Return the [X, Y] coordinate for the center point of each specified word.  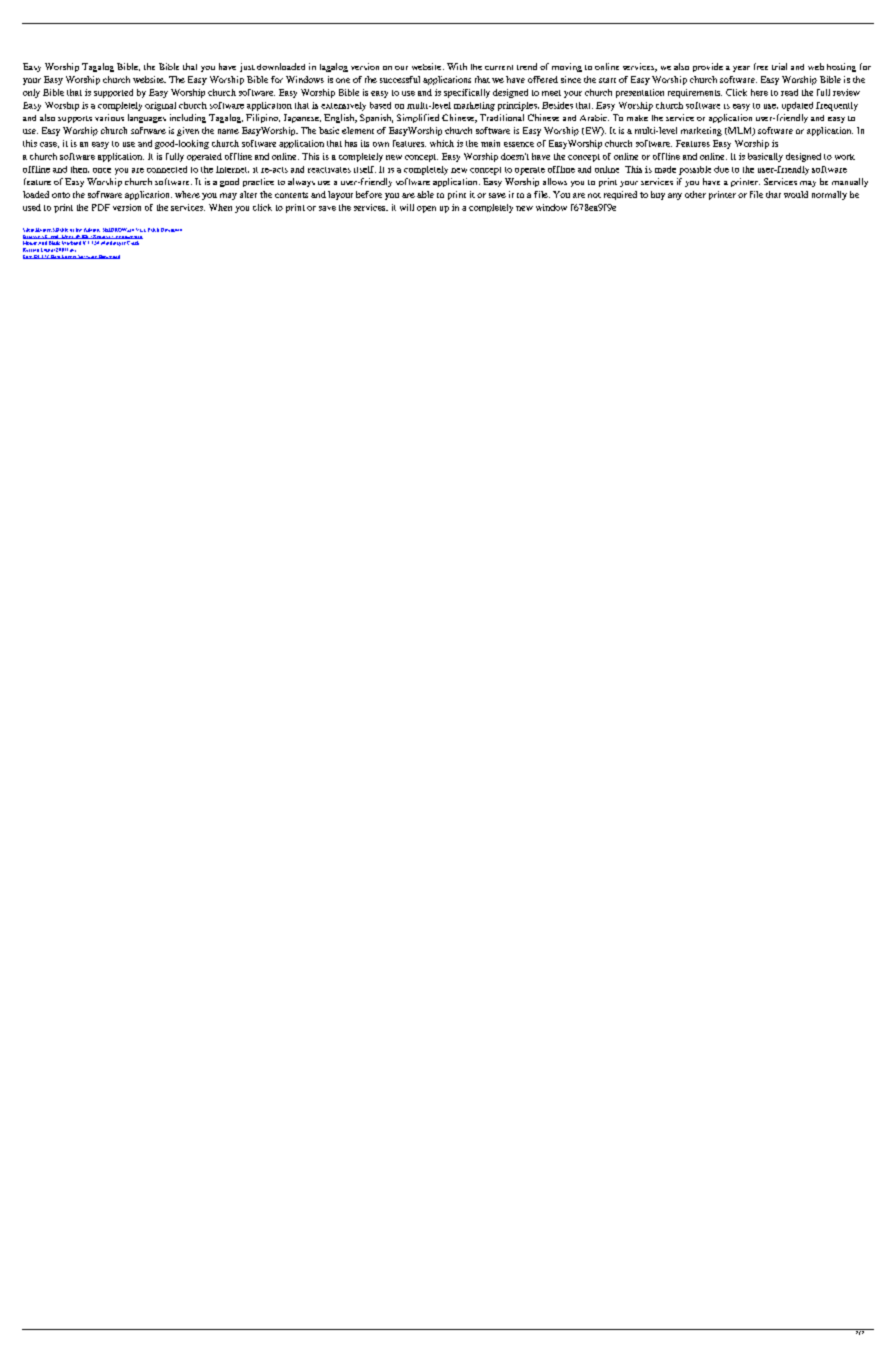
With [457, 66]
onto [61, 195]
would [796, 194]
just [247, 67]
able [425, 194]
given [188, 131]
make [637, 118]
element [358, 130]
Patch [153, 230]
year [741, 69]
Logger [69, 257]
